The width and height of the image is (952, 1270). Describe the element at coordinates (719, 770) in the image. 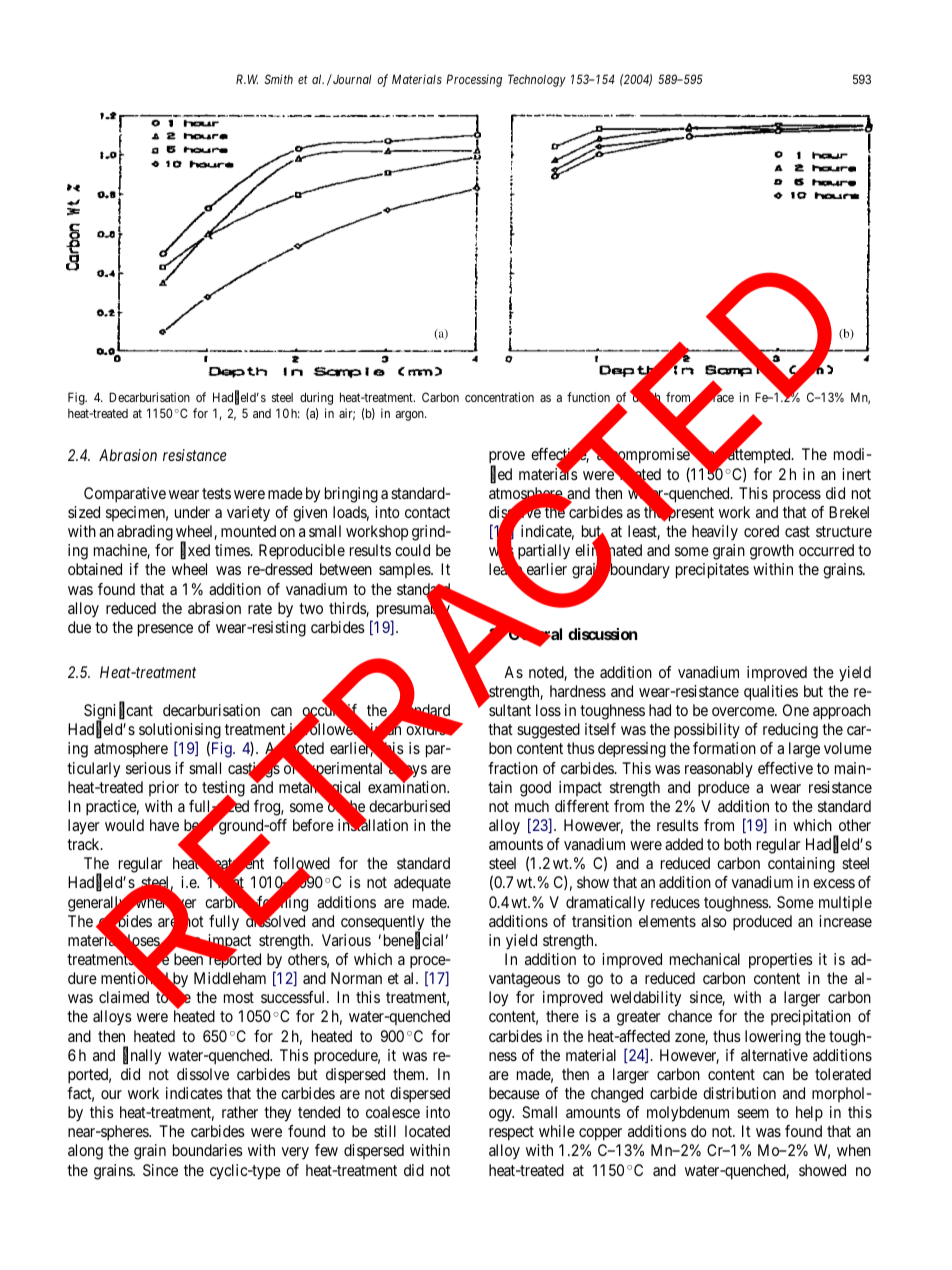

I see `reasonably` at that location.
